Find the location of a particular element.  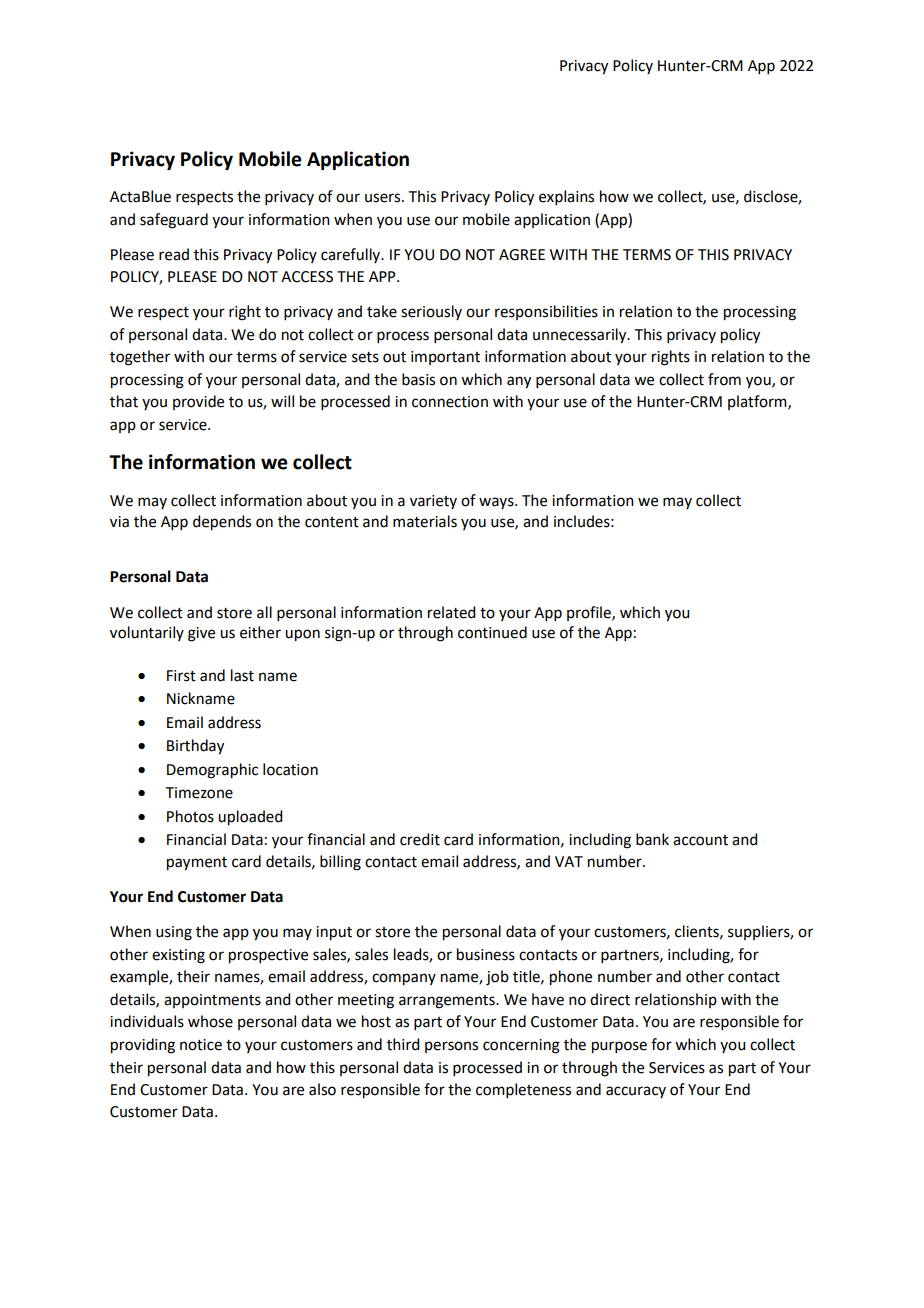

account is located at coordinates (700, 840).
